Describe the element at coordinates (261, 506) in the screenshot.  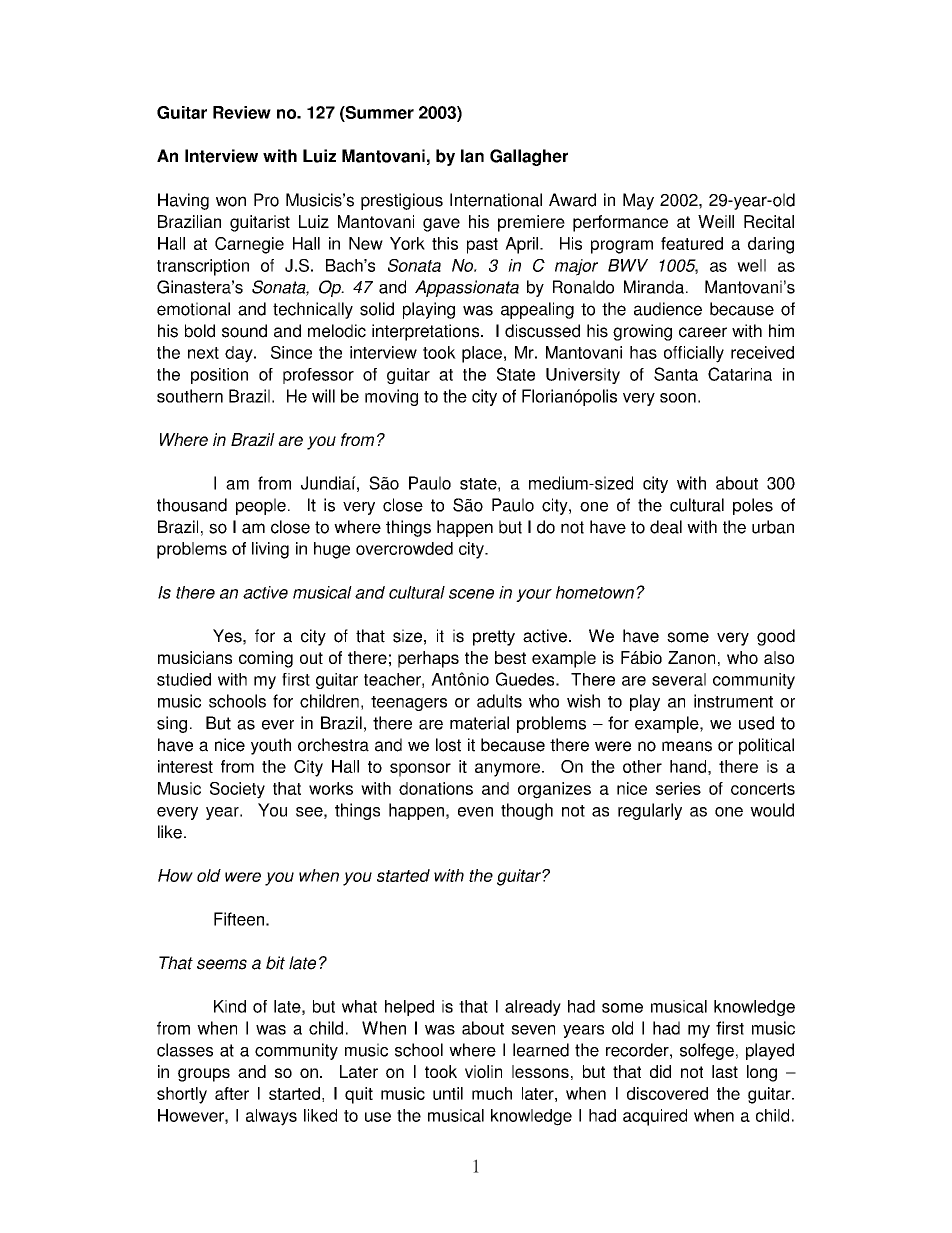
I see `people` at that location.
